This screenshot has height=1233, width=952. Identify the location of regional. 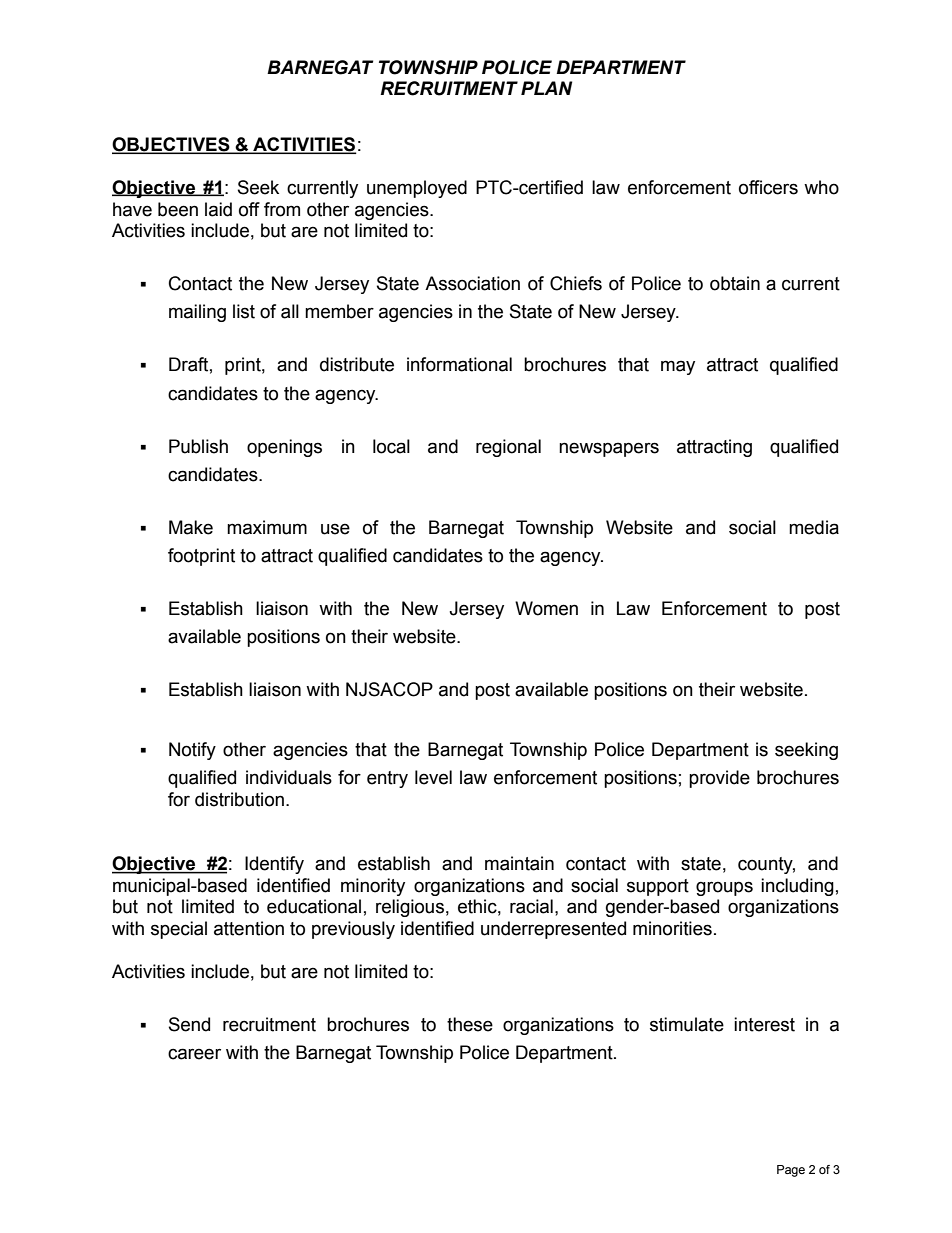
(508, 448).
